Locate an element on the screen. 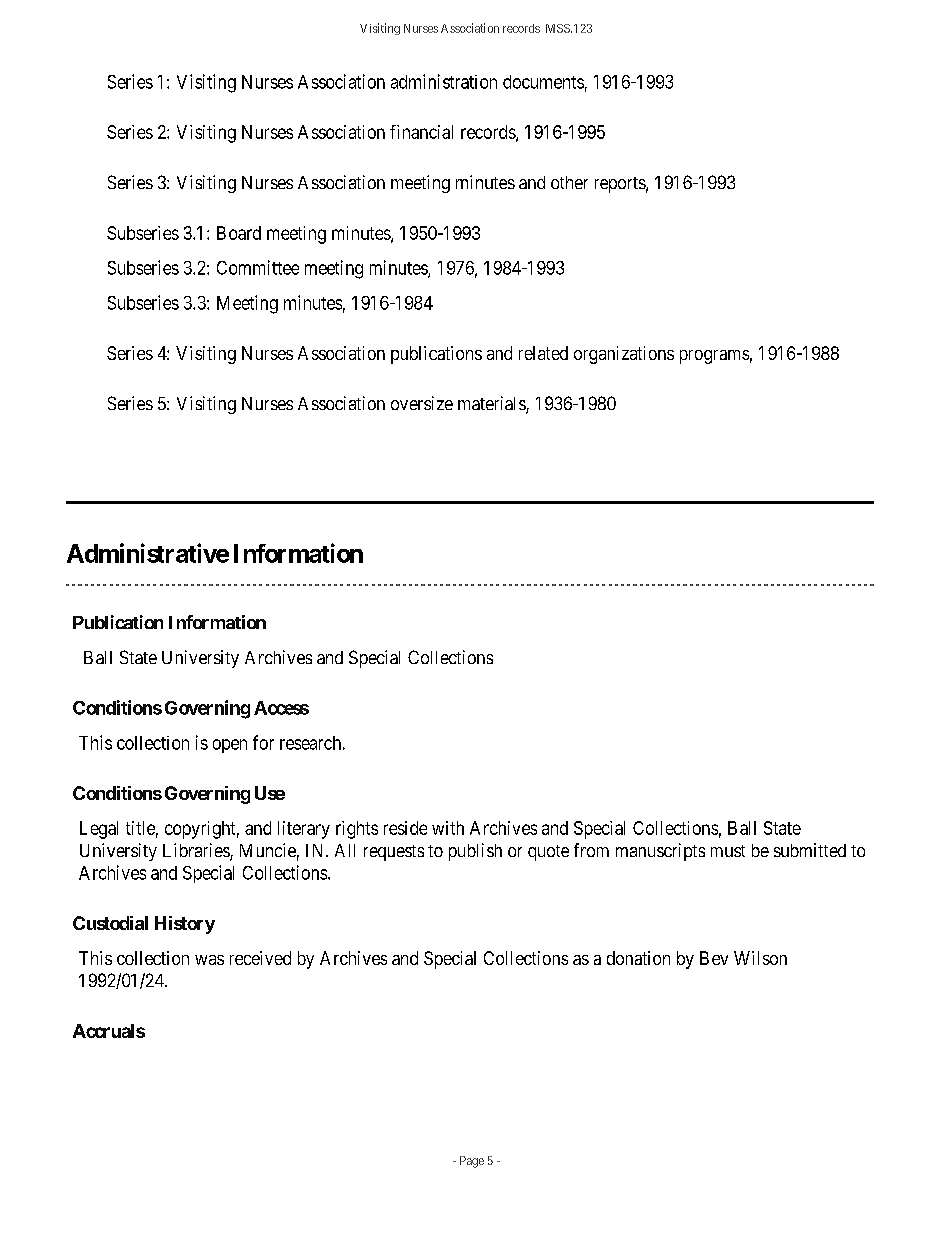  financial is located at coordinates (421, 132).
